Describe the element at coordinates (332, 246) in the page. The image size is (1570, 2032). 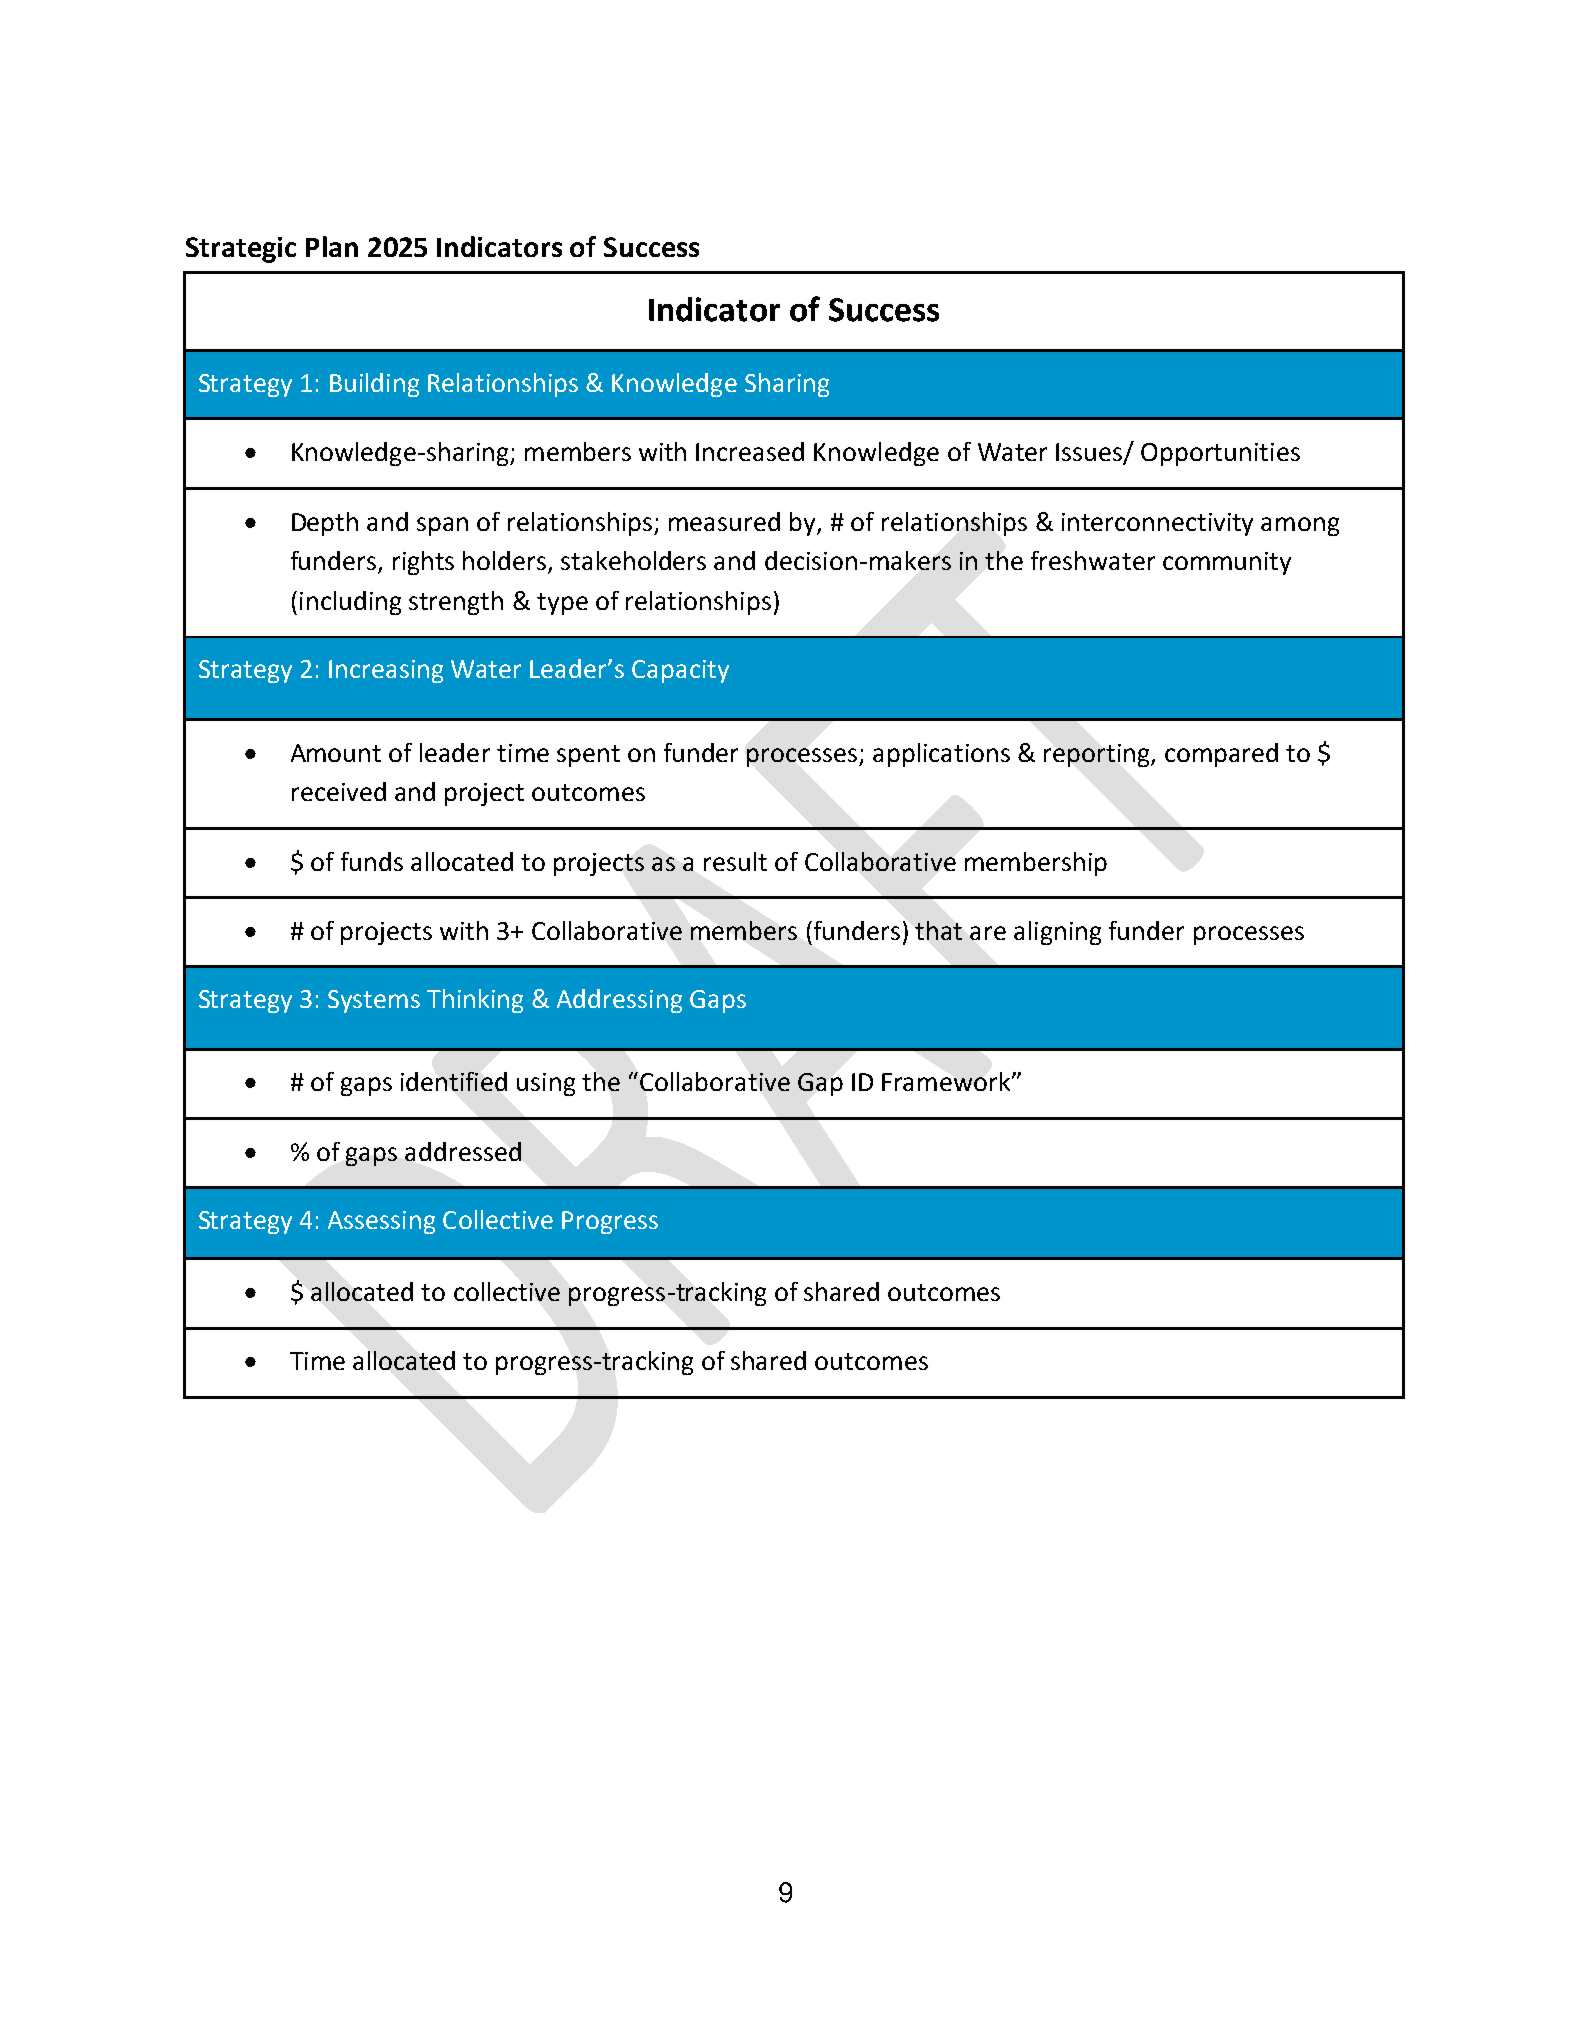
I see `Plan` at that location.
